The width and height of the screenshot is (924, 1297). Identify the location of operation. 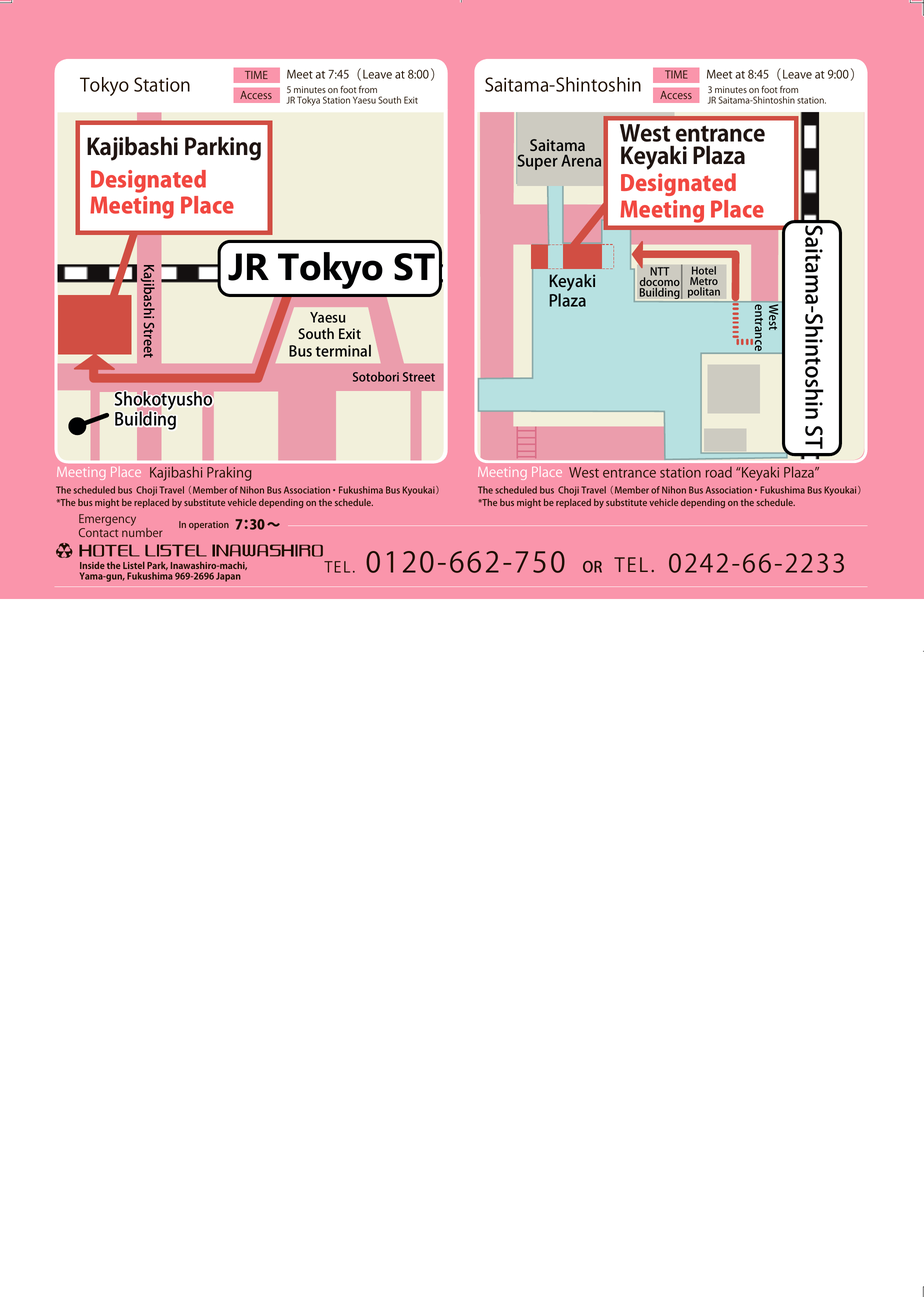
(209, 525).
